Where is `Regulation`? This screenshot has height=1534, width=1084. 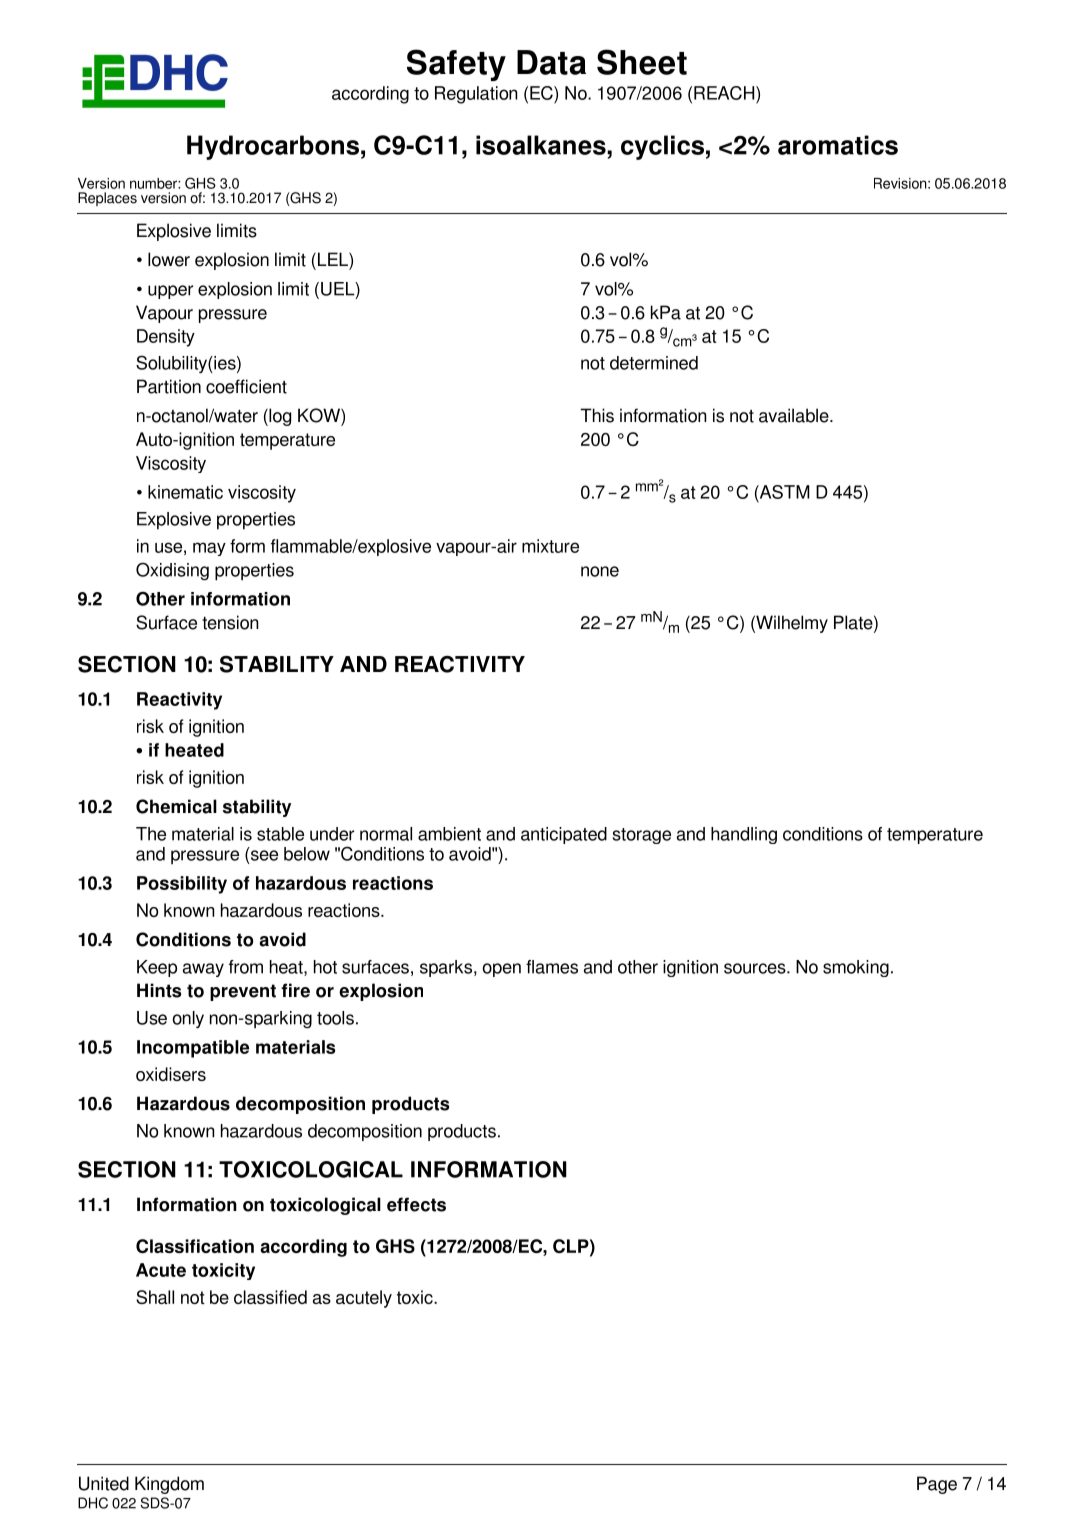
Regulation is located at coordinates (476, 95).
